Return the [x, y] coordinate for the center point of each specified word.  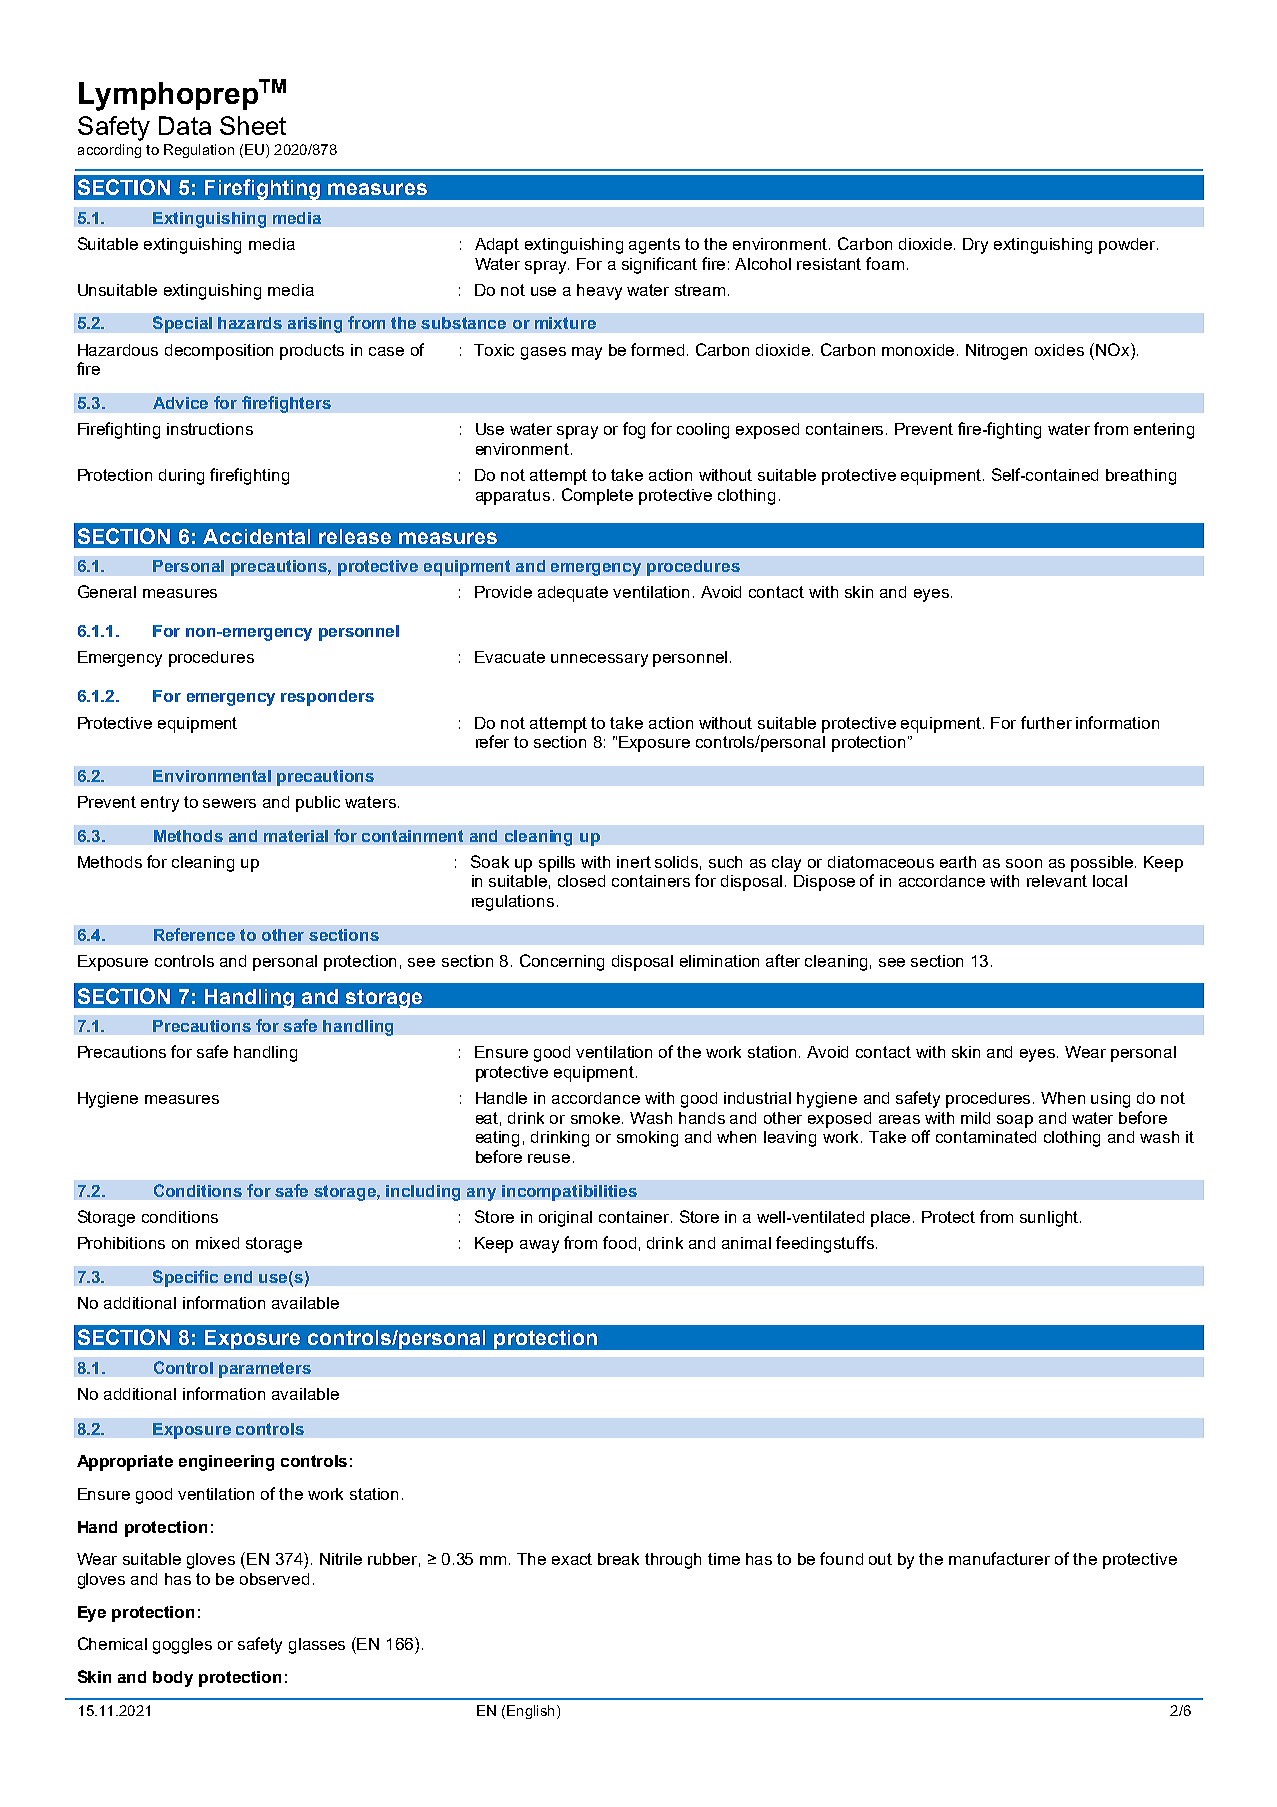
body [173, 1679]
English [530, 1712]
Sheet [253, 125]
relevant [1057, 881]
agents [654, 246]
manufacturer [999, 1558]
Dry [975, 246]
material [296, 836]
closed [581, 881]
